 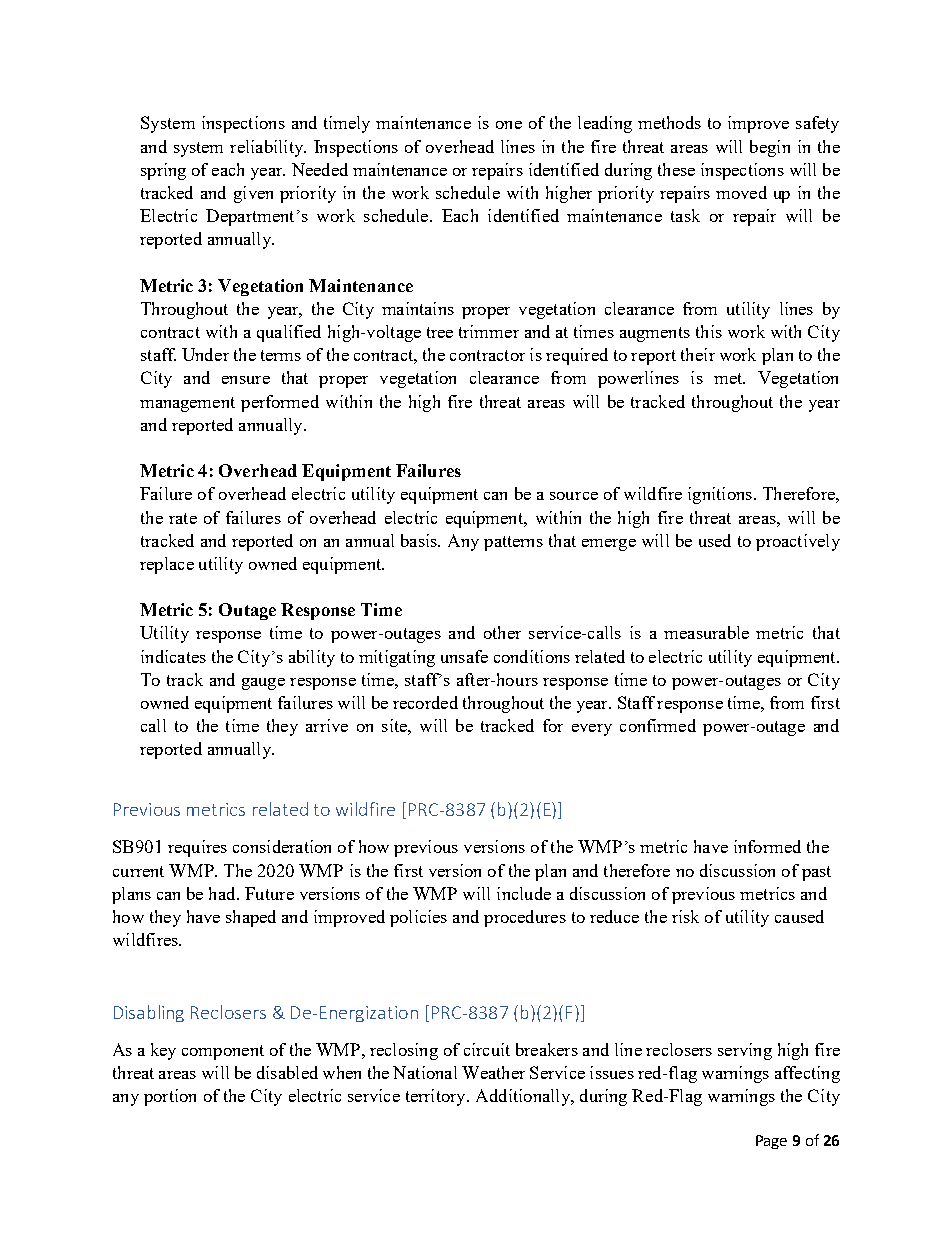 I want to click on confirmed, so click(x=658, y=725).
